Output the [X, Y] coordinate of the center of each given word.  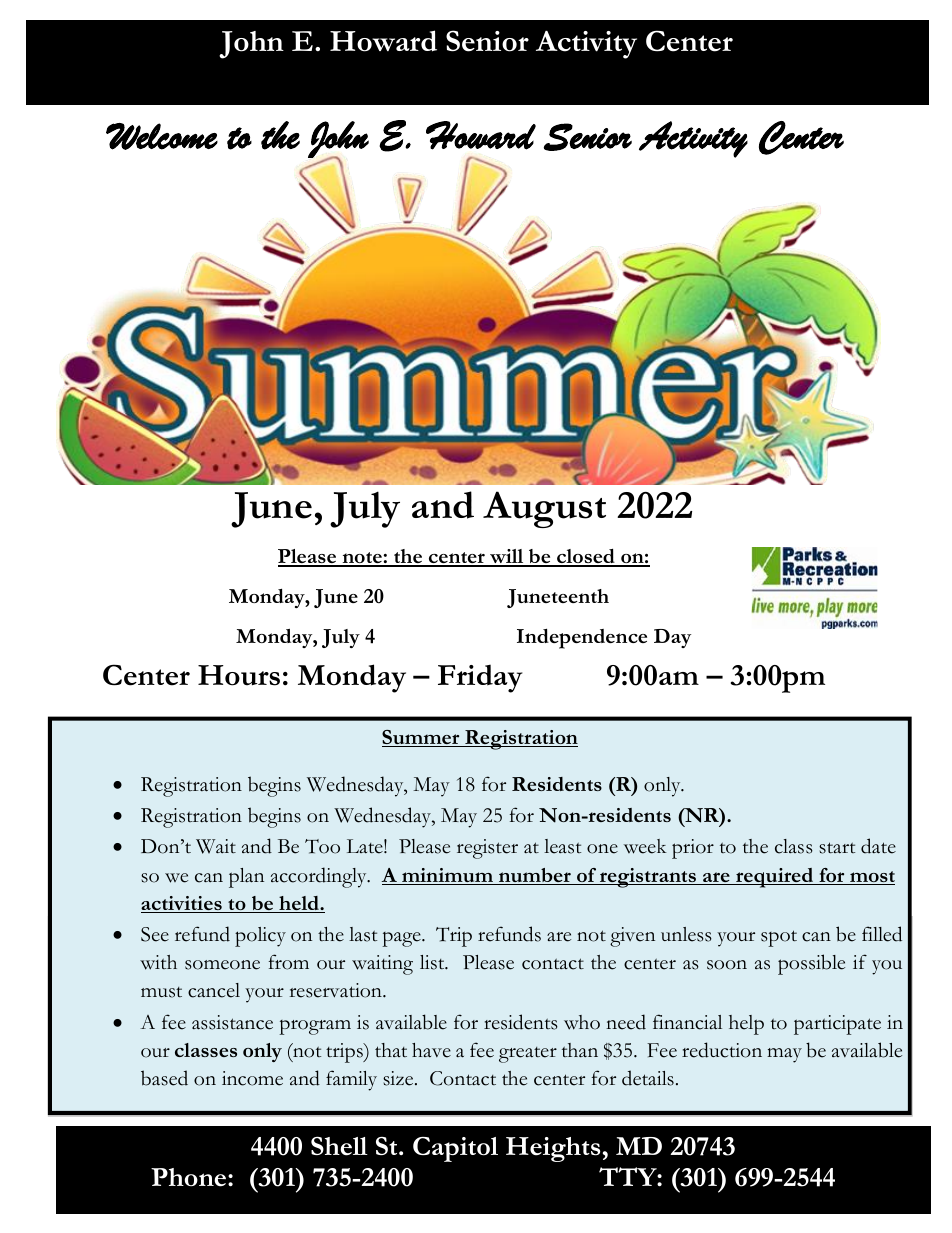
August [544, 509]
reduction [722, 1050]
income [252, 1078]
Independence [582, 639]
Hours [239, 675]
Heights [553, 1149]
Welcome [162, 136]
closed [586, 557]
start [837, 848]
